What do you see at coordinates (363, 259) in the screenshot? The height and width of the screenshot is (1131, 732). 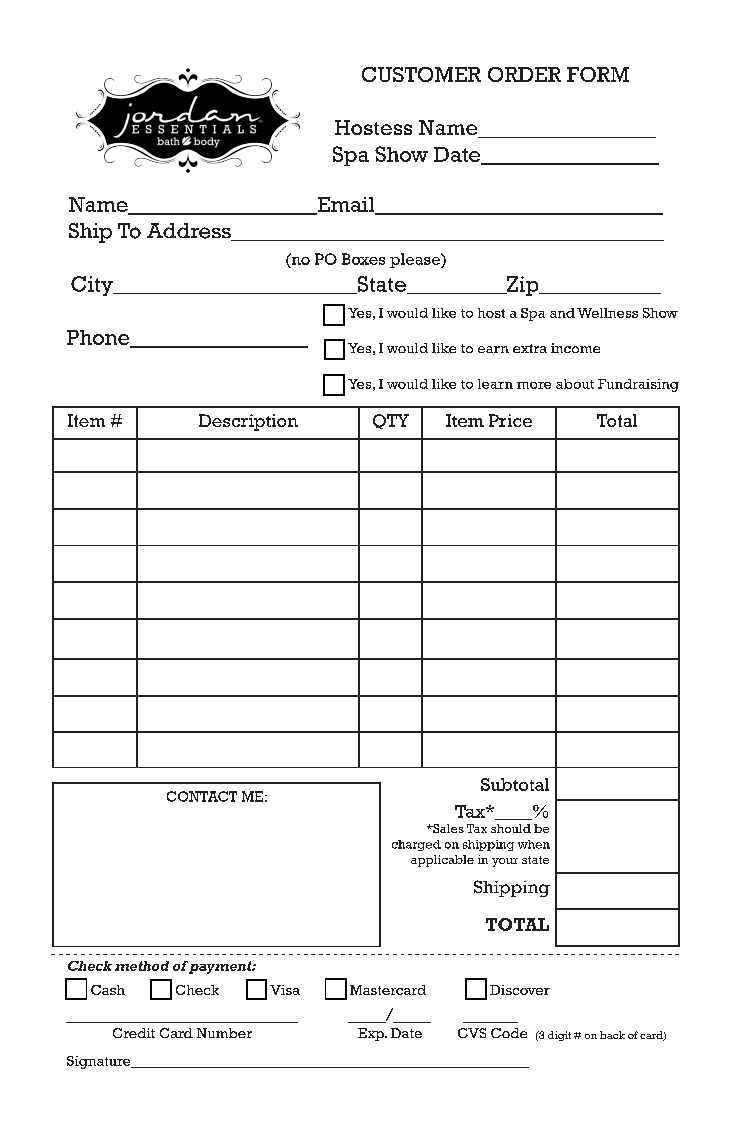 I see `Boxes` at bounding box center [363, 259].
